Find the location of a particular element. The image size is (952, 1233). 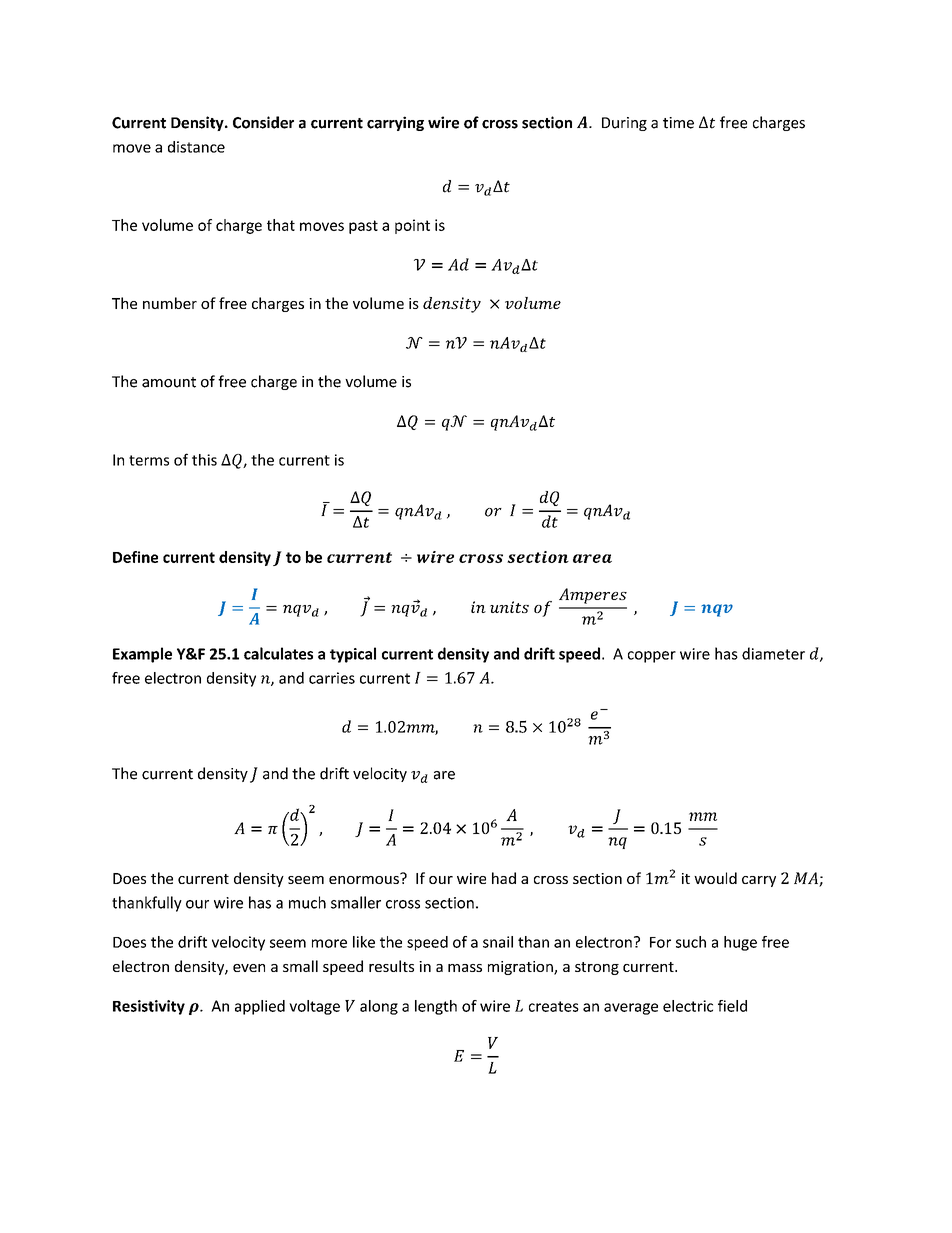

electric is located at coordinates (688, 1006).
